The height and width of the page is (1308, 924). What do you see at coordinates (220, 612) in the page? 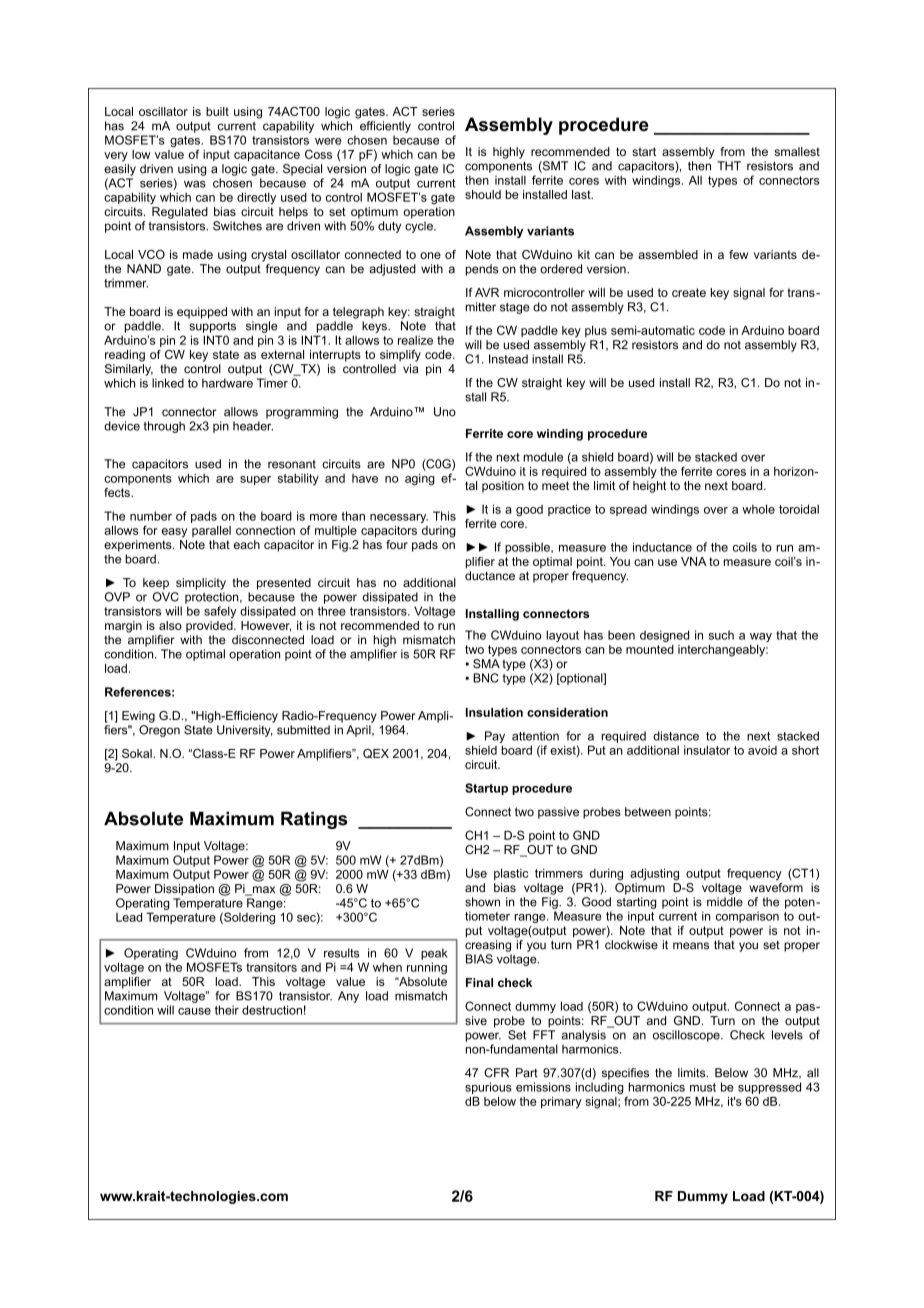
I see `safely` at bounding box center [220, 612].
